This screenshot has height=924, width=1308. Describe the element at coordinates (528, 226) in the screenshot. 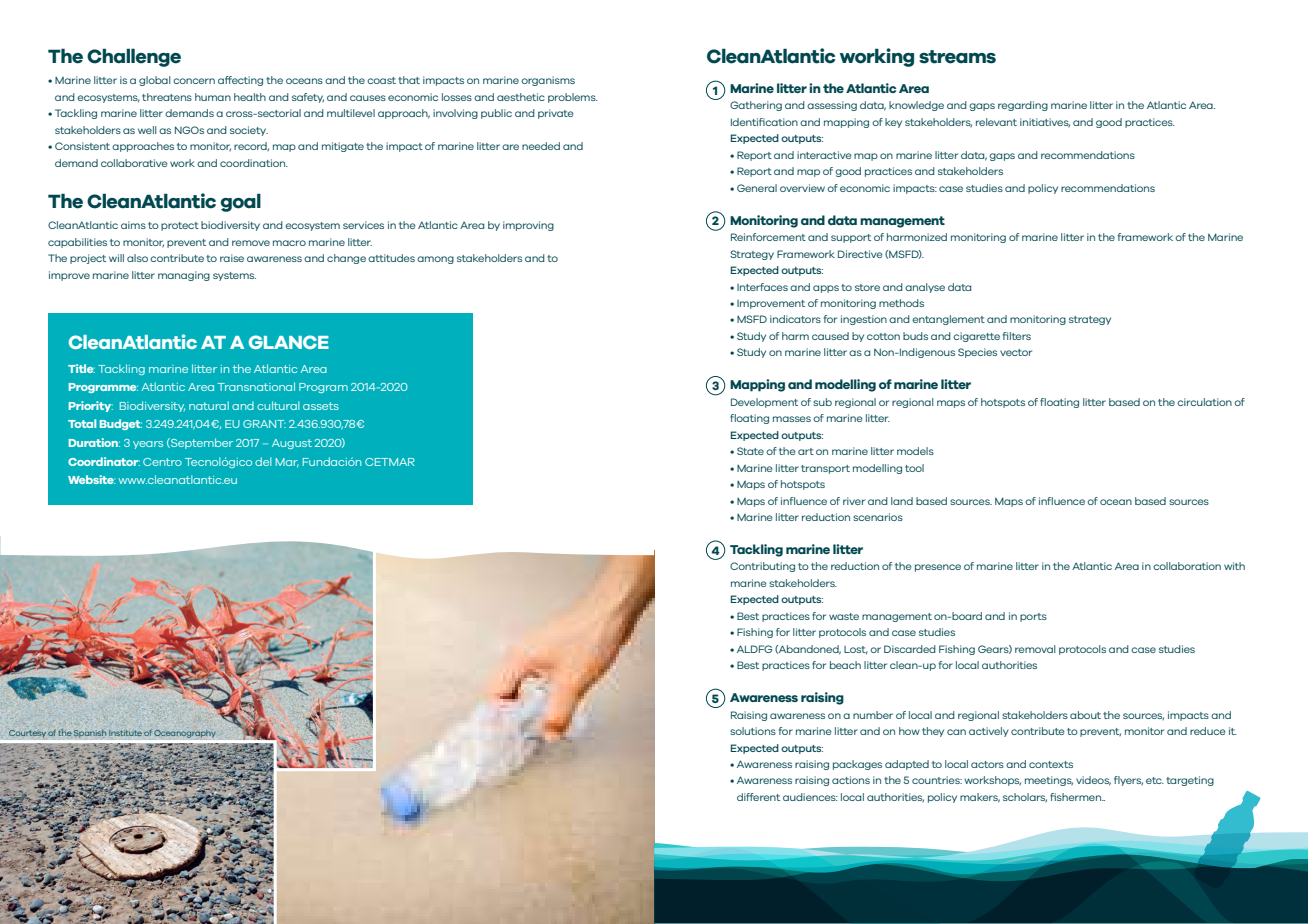

I see `improving` at that location.
